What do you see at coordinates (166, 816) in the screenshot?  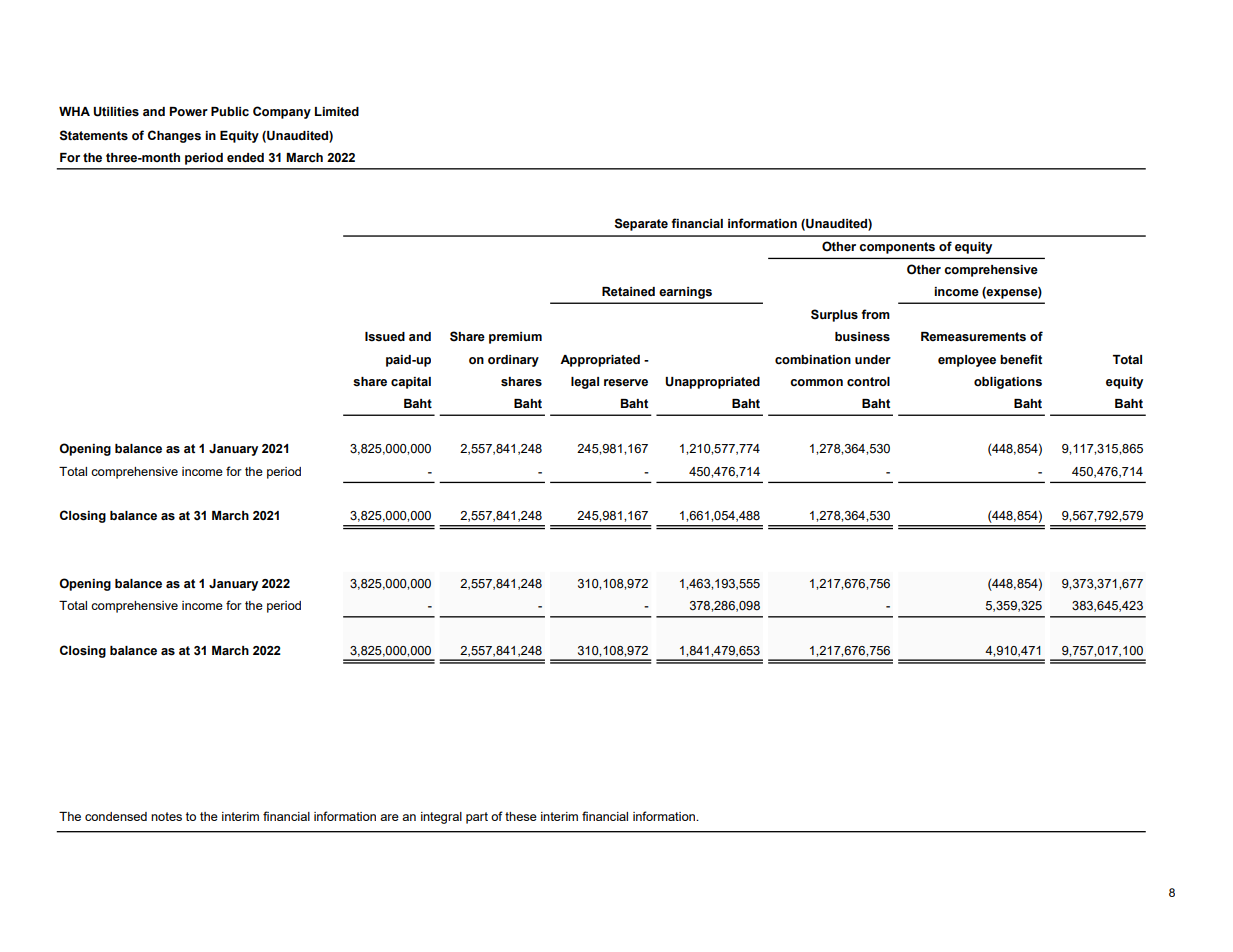 I see `notes` at bounding box center [166, 816].
